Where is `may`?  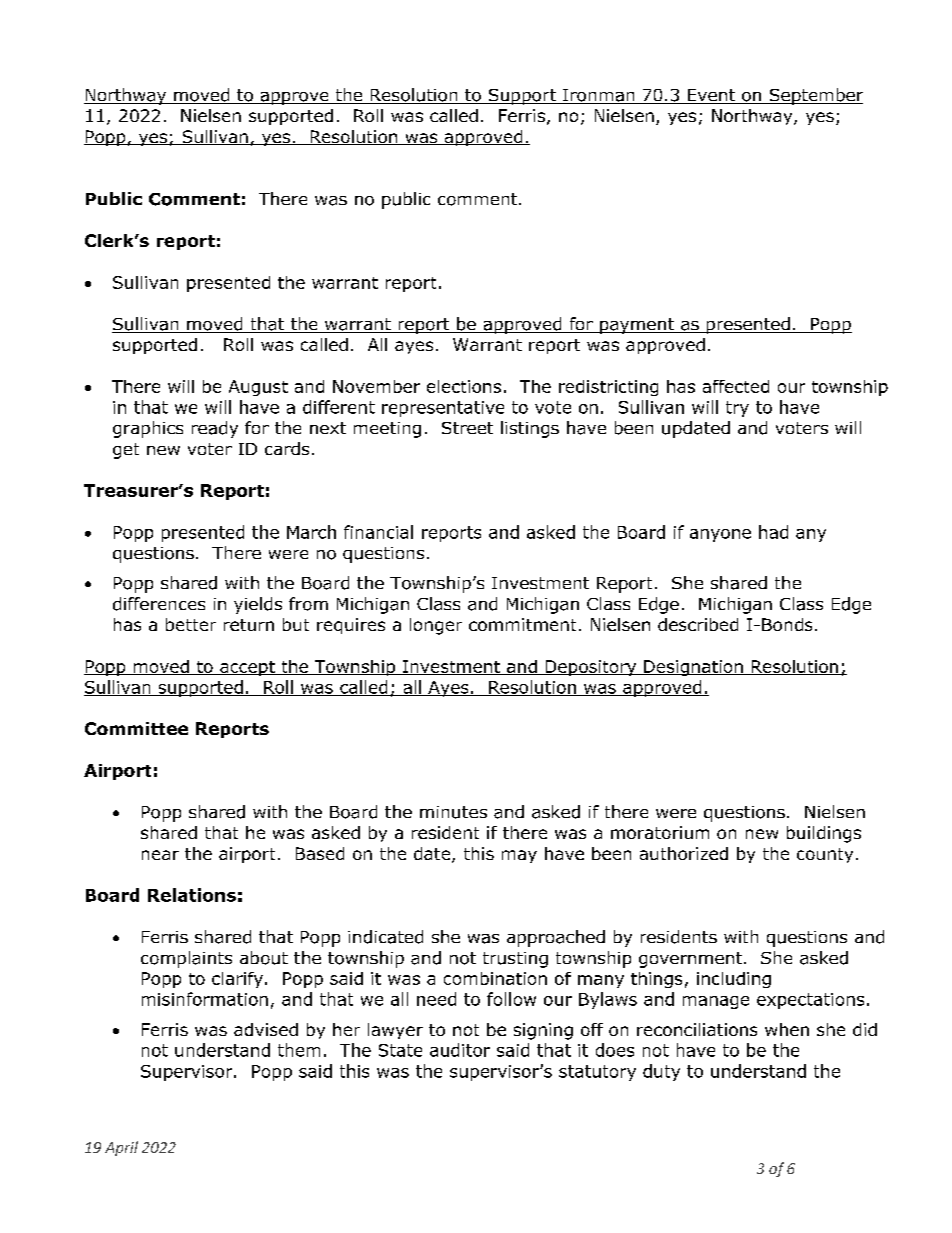 may is located at coordinates (519, 856).
